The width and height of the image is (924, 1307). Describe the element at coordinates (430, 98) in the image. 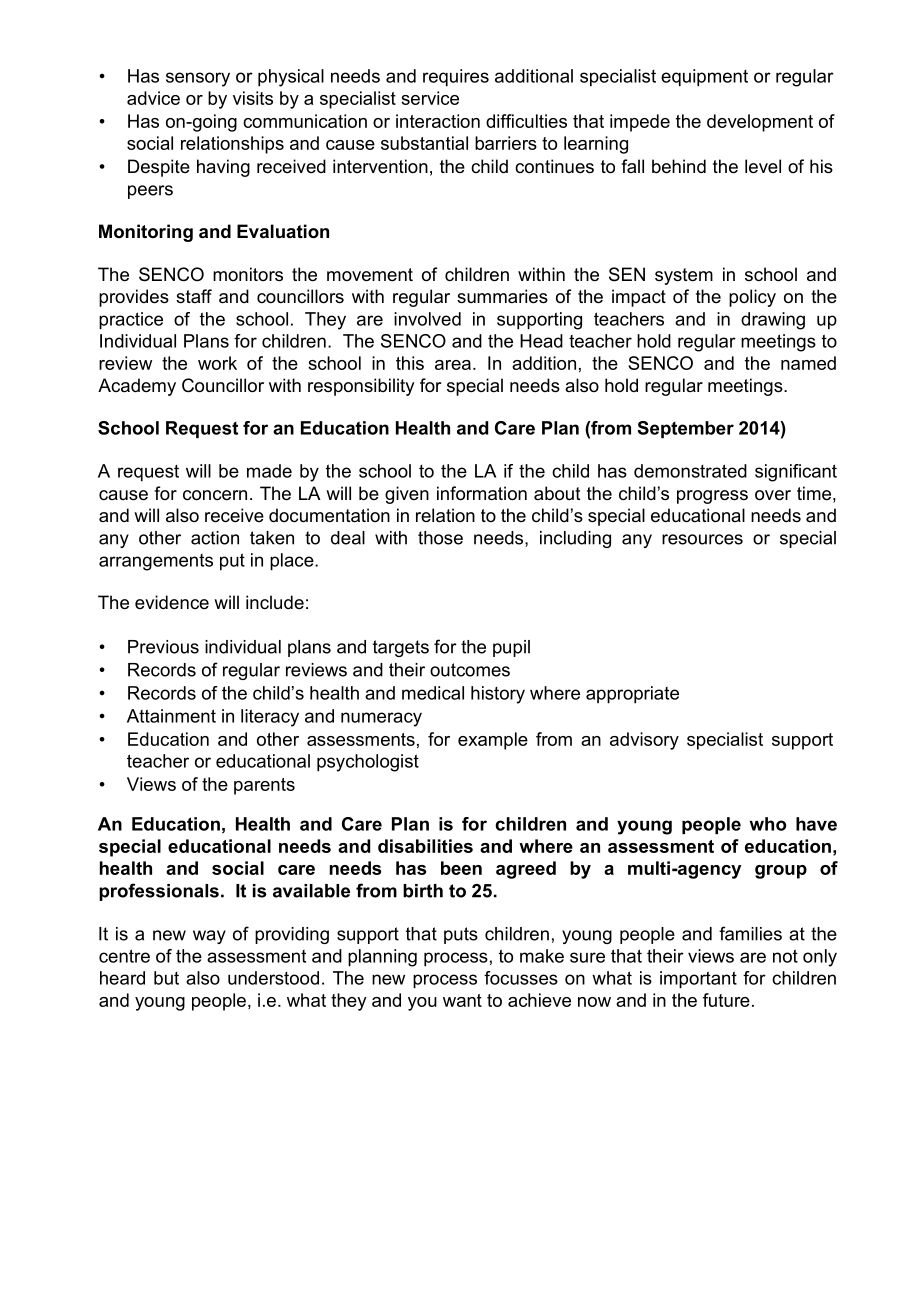

I see `service` at that location.
